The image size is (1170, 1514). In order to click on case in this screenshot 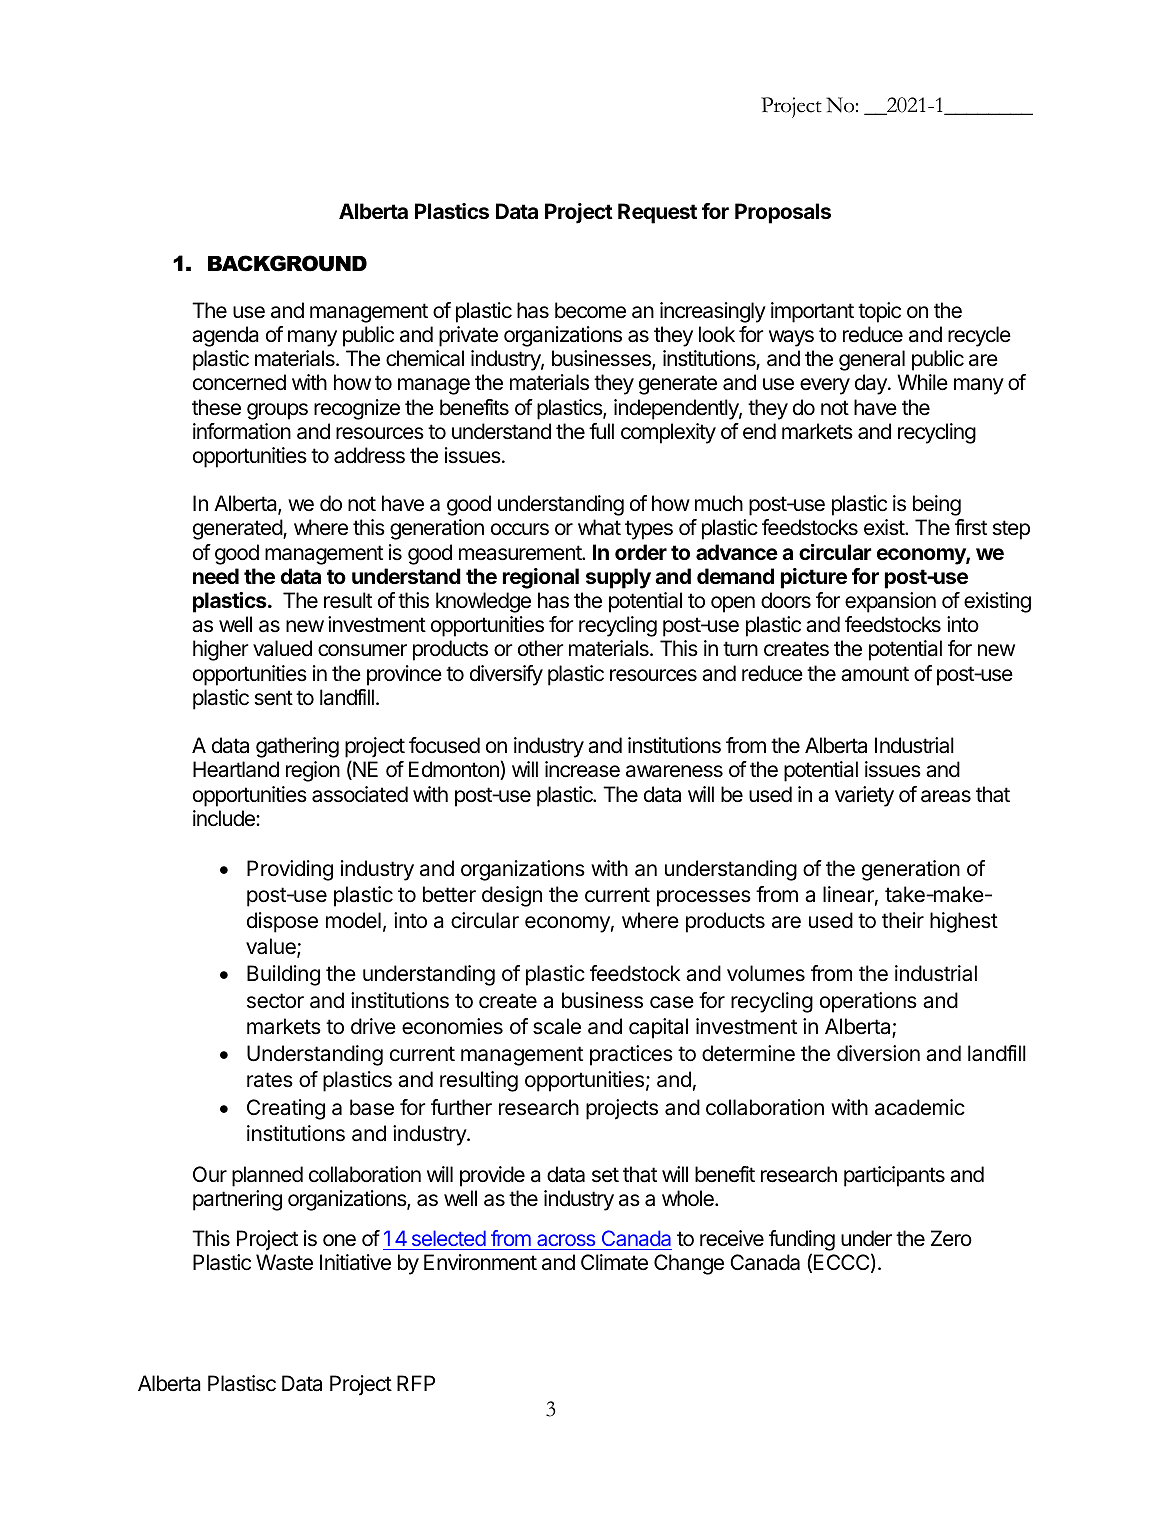, I will do `click(672, 1002)`.
